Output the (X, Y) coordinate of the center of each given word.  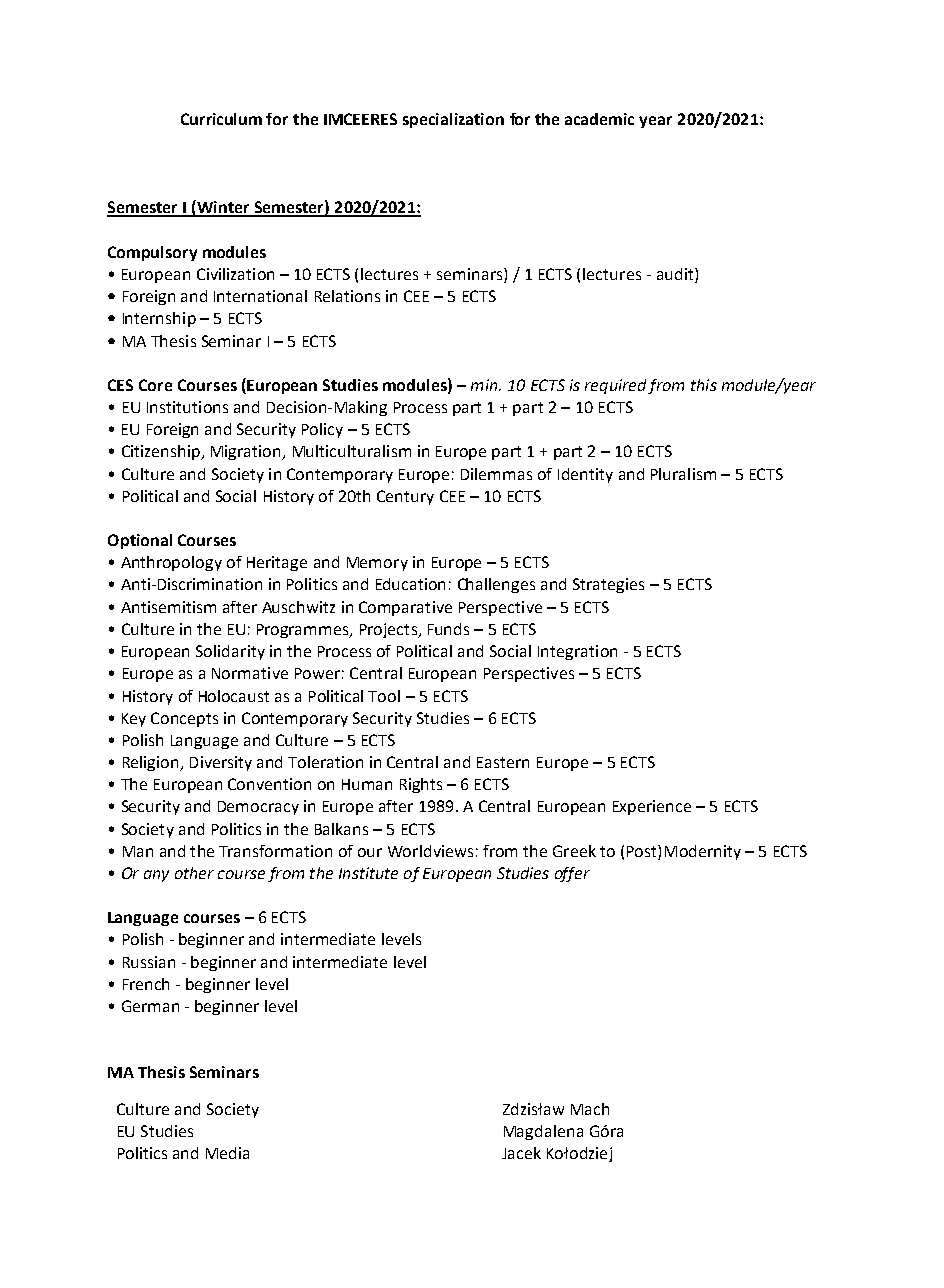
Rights (421, 785)
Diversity (221, 763)
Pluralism (683, 474)
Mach (590, 1109)
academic (599, 119)
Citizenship (162, 452)
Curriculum (221, 119)
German (150, 1006)
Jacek (521, 1153)
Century (405, 497)
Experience (652, 807)
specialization (453, 120)
